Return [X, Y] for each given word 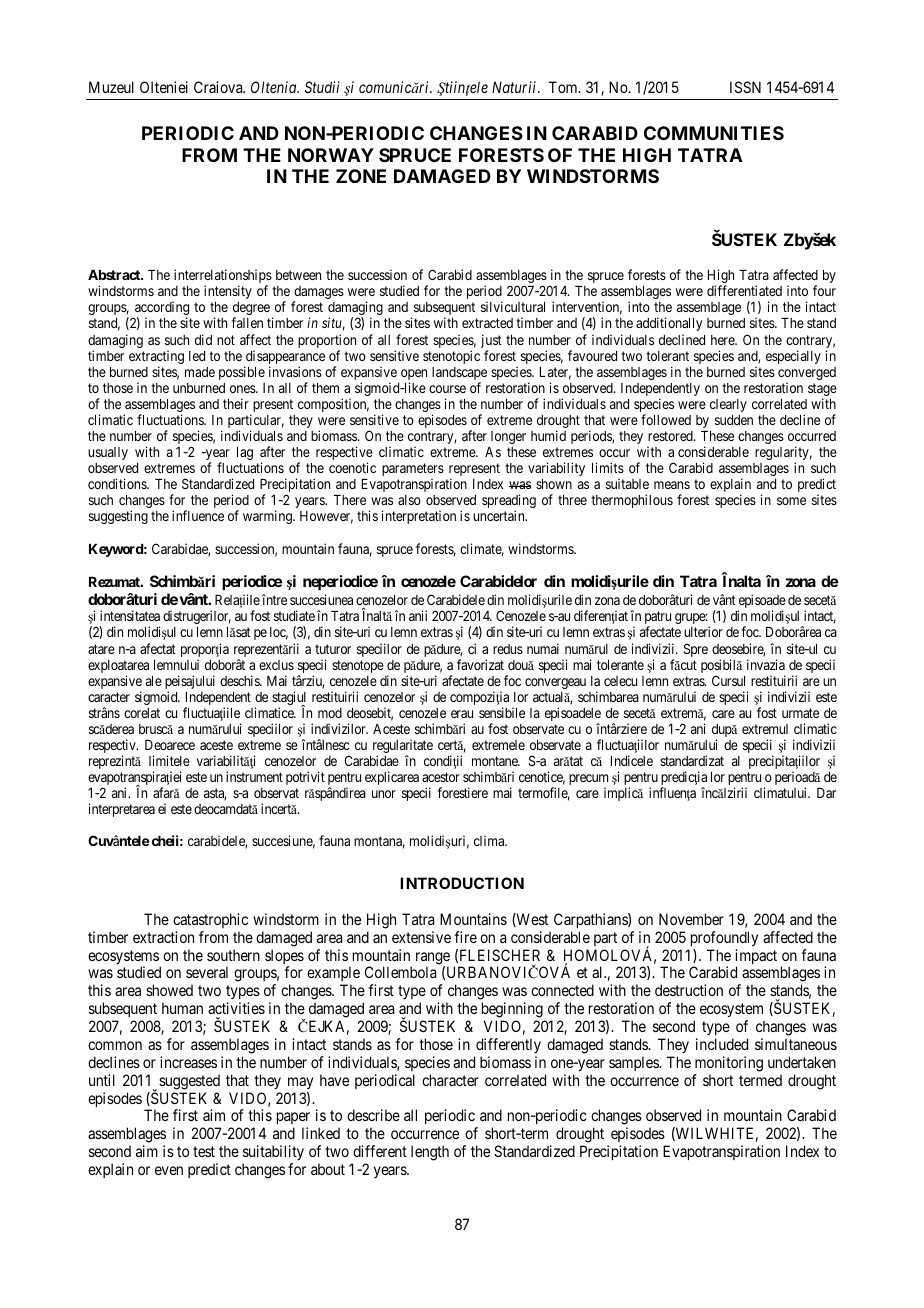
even [169, 1170]
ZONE [361, 176]
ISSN [745, 87]
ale [154, 681]
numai [543, 648]
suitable [627, 483]
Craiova [219, 87]
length [430, 1153]
